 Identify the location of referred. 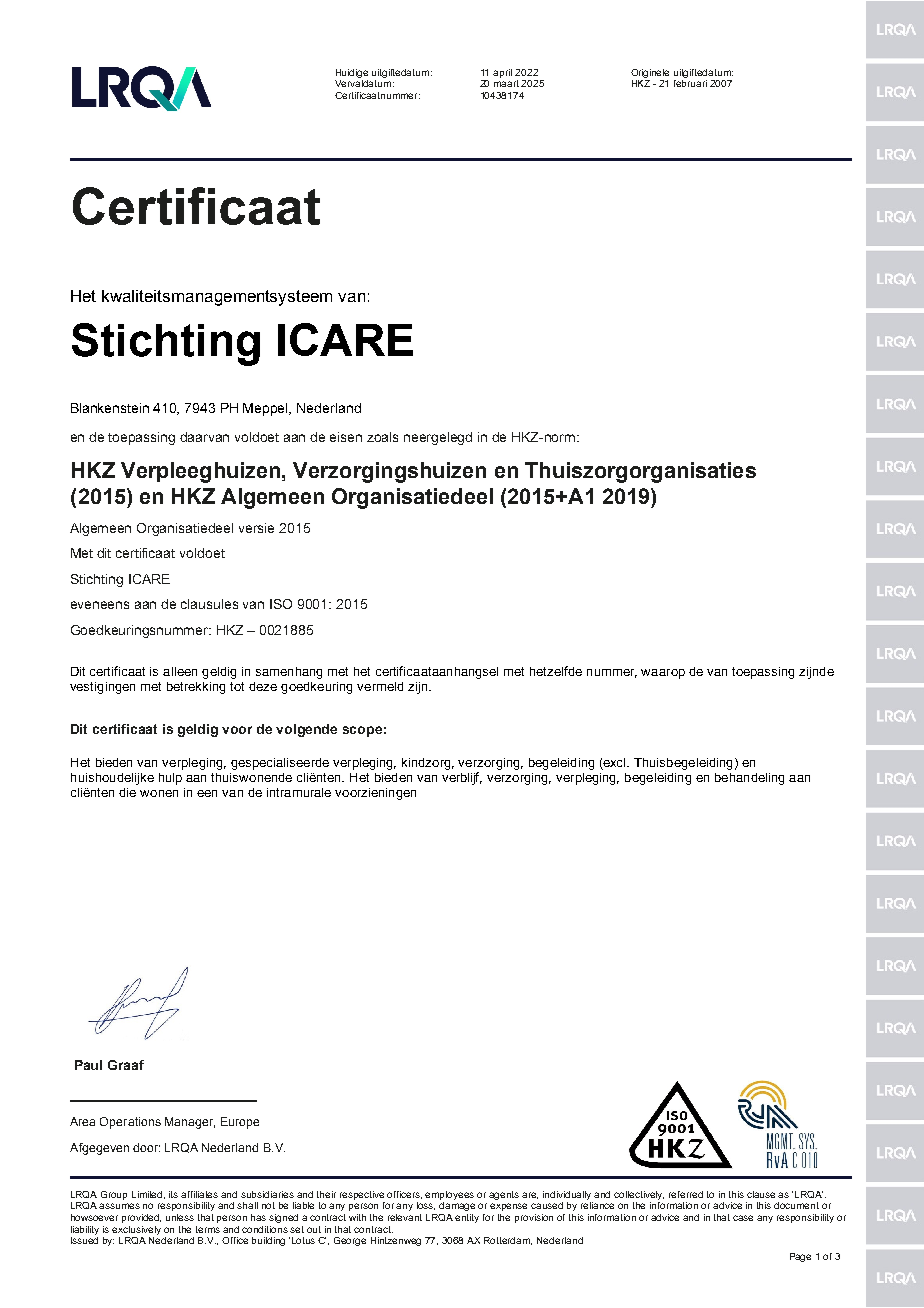
(686, 1194).
